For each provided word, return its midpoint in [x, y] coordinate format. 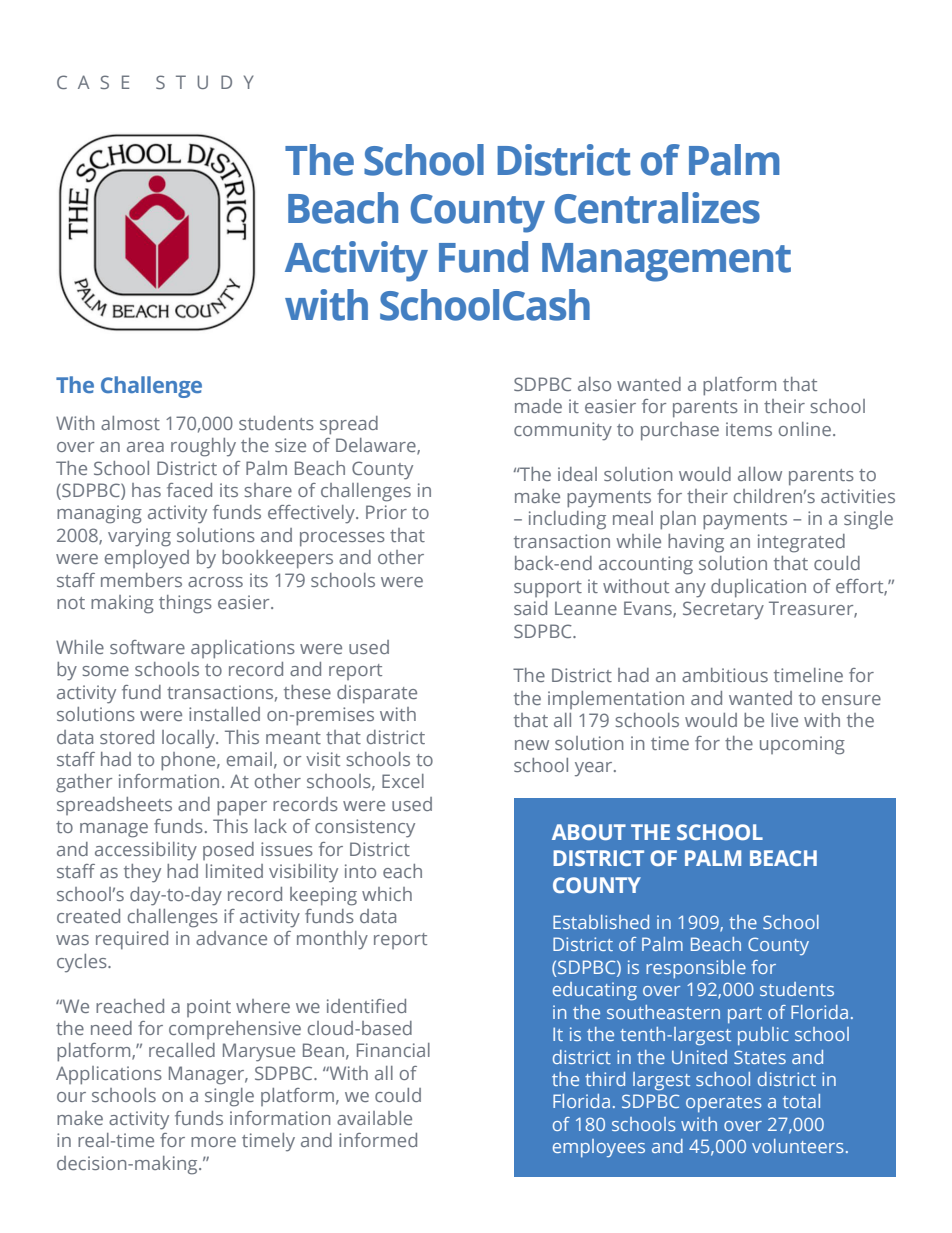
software [147, 647]
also [594, 384]
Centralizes [657, 208]
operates [724, 1104]
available [374, 1118]
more [213, 1142]
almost [130, 423]
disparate [377, 694]
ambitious [725, 675]
